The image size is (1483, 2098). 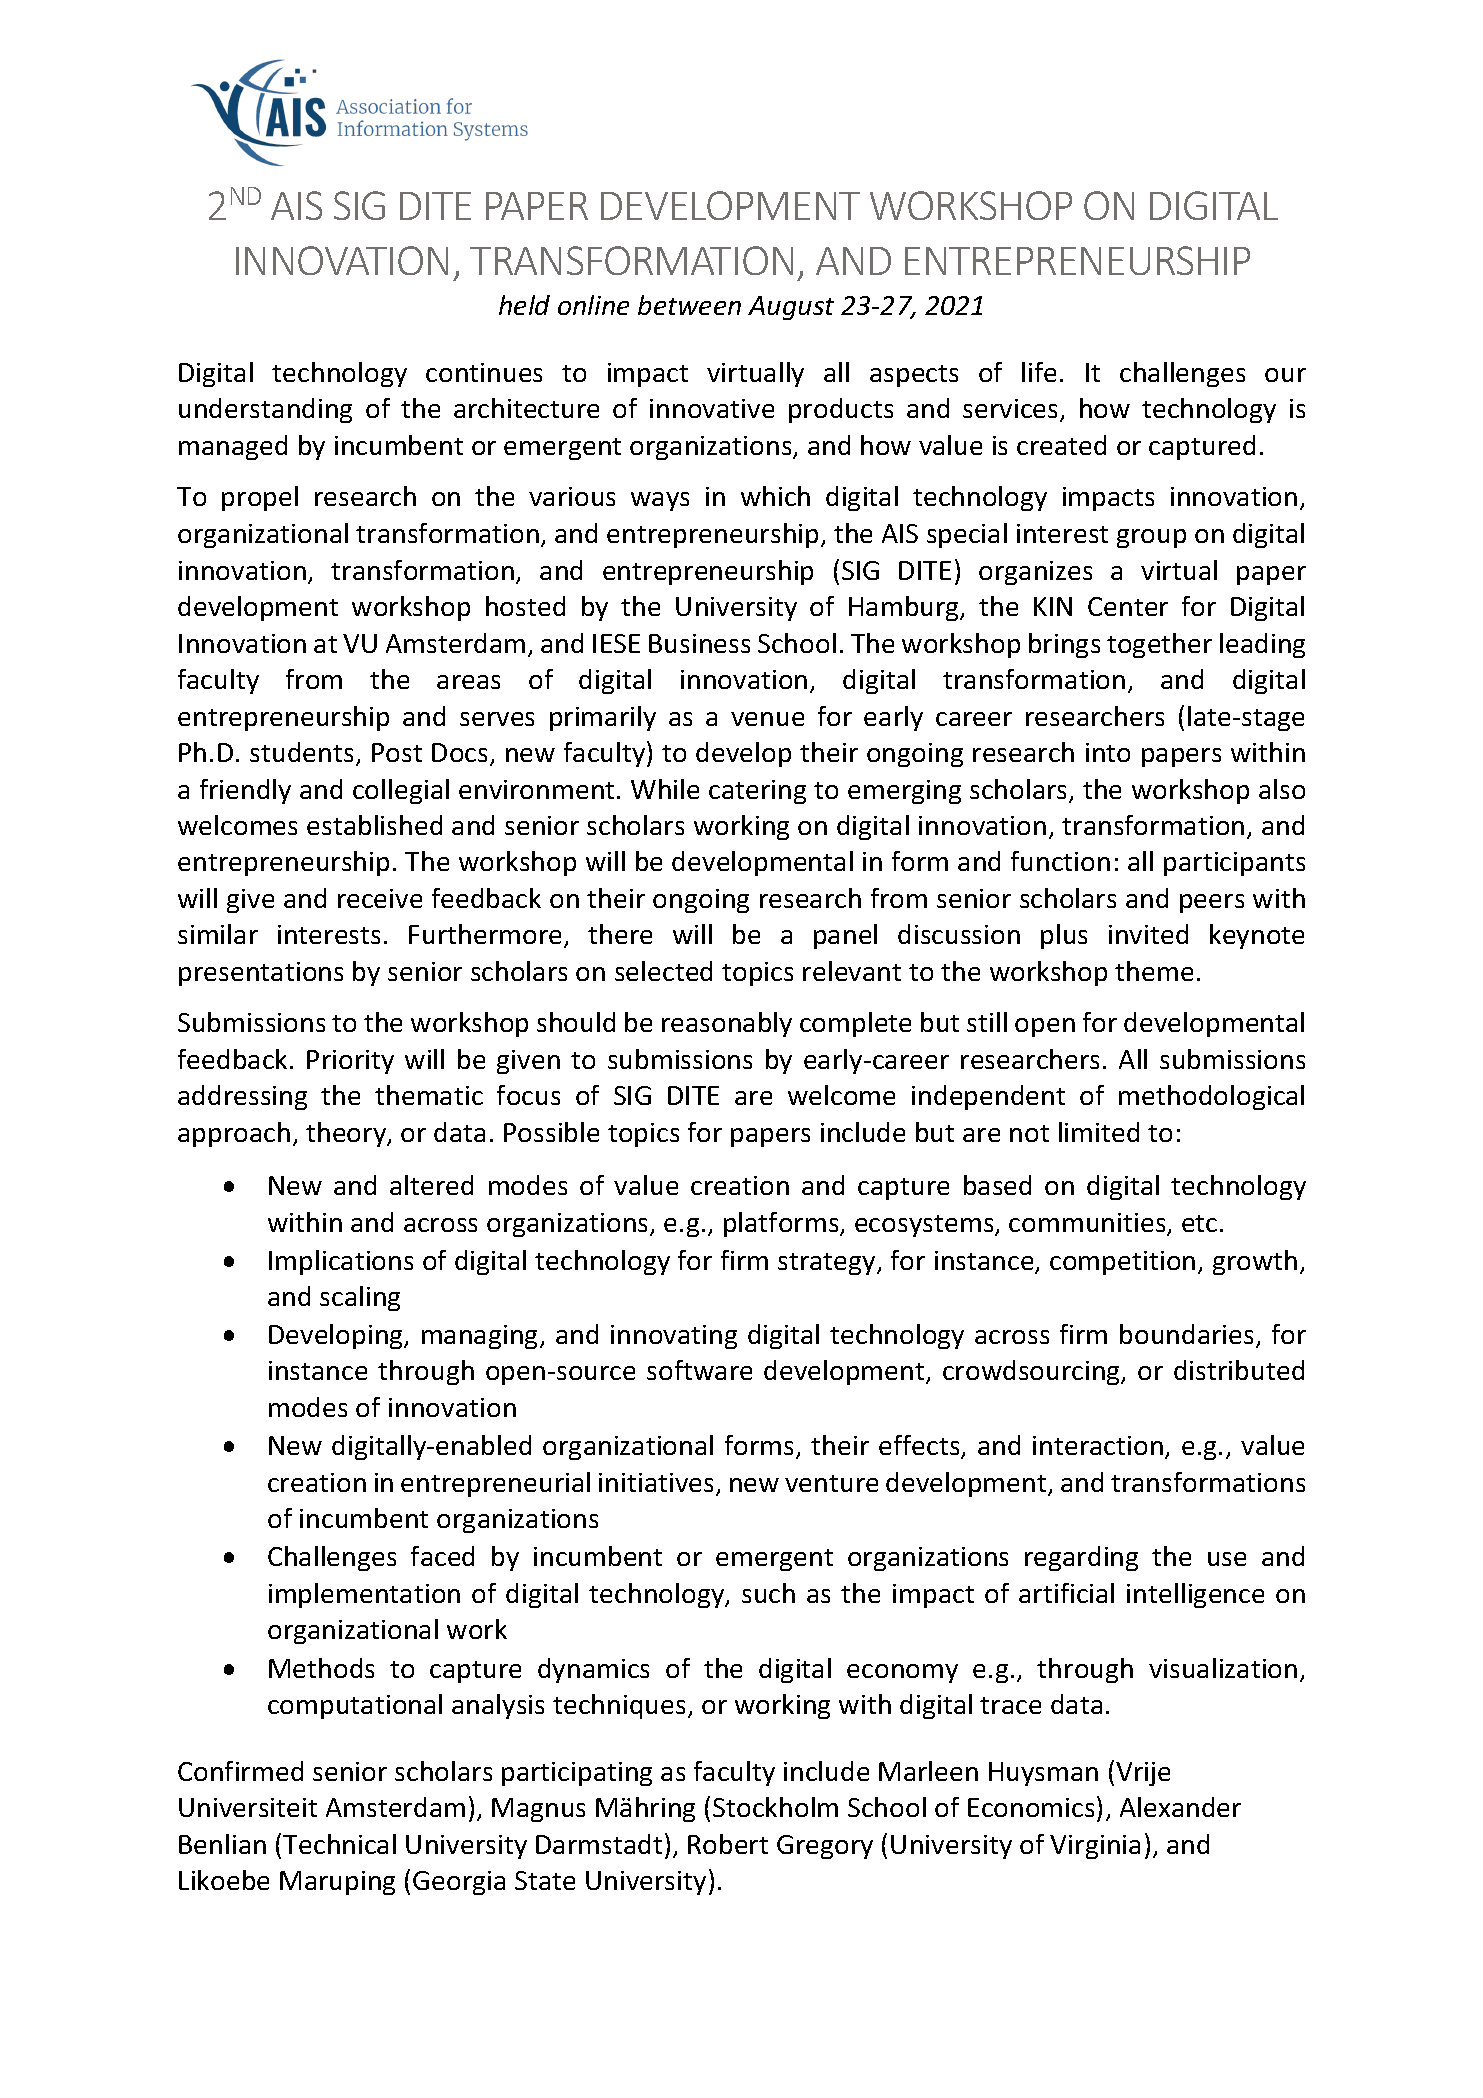 What do you see at coordinates (1211, 1097) in the screenshot?
I see `methodological` at bounding box center [1211, 1097].
